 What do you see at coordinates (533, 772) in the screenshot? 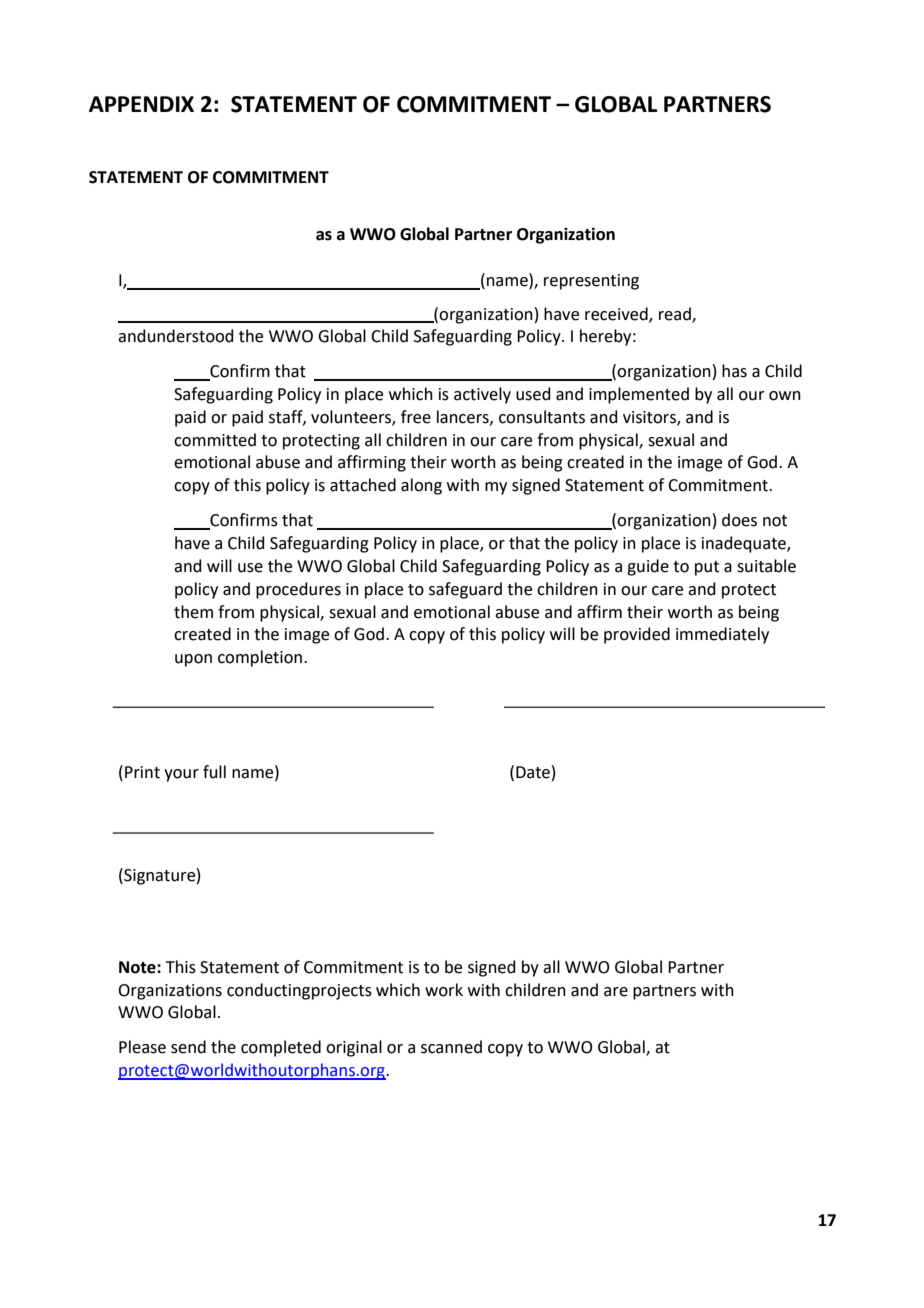
I see `Date` at bounding box center [533, 772].
